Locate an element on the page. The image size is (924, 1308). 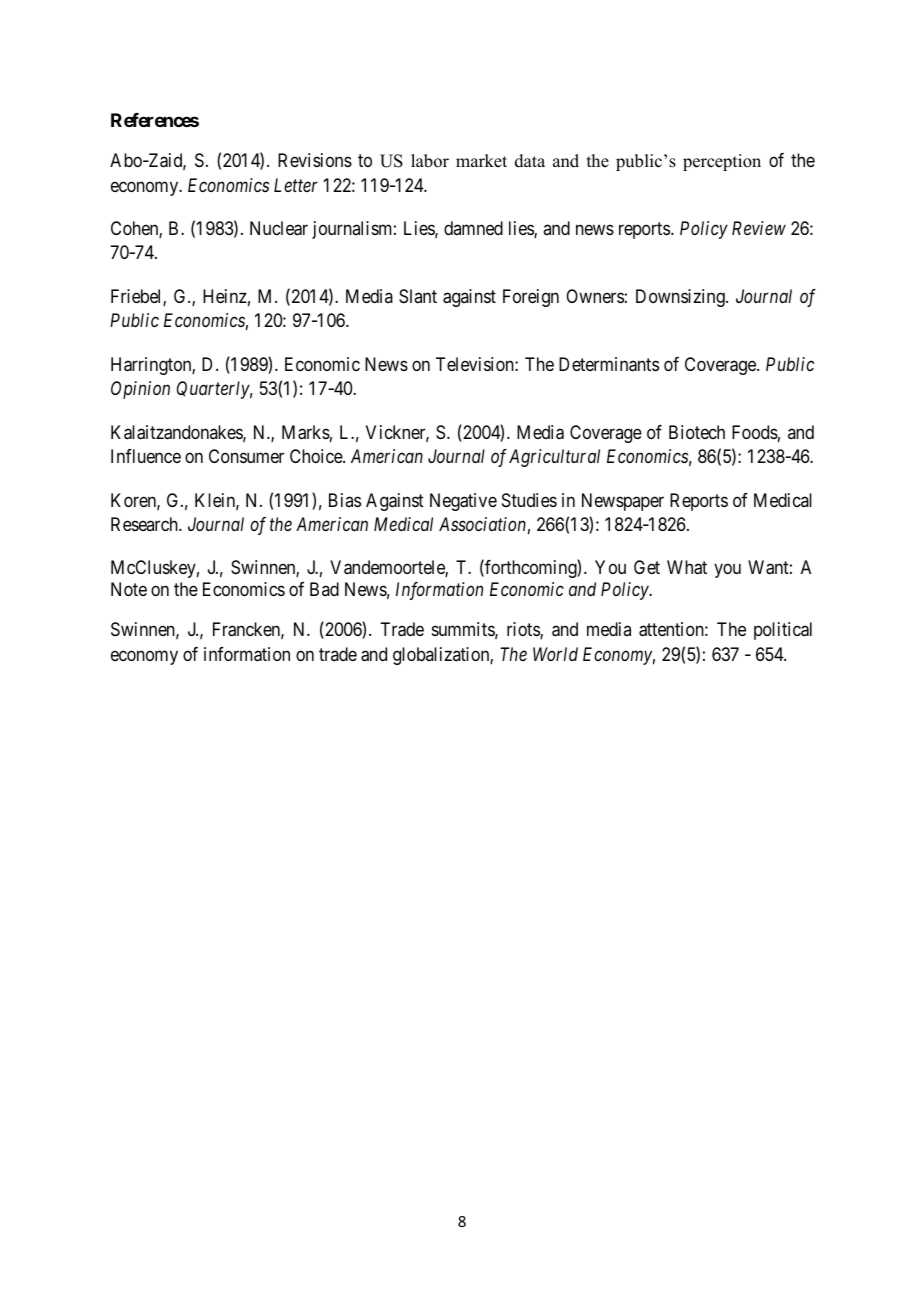
Opinion is located at coordinates (140, 390).
